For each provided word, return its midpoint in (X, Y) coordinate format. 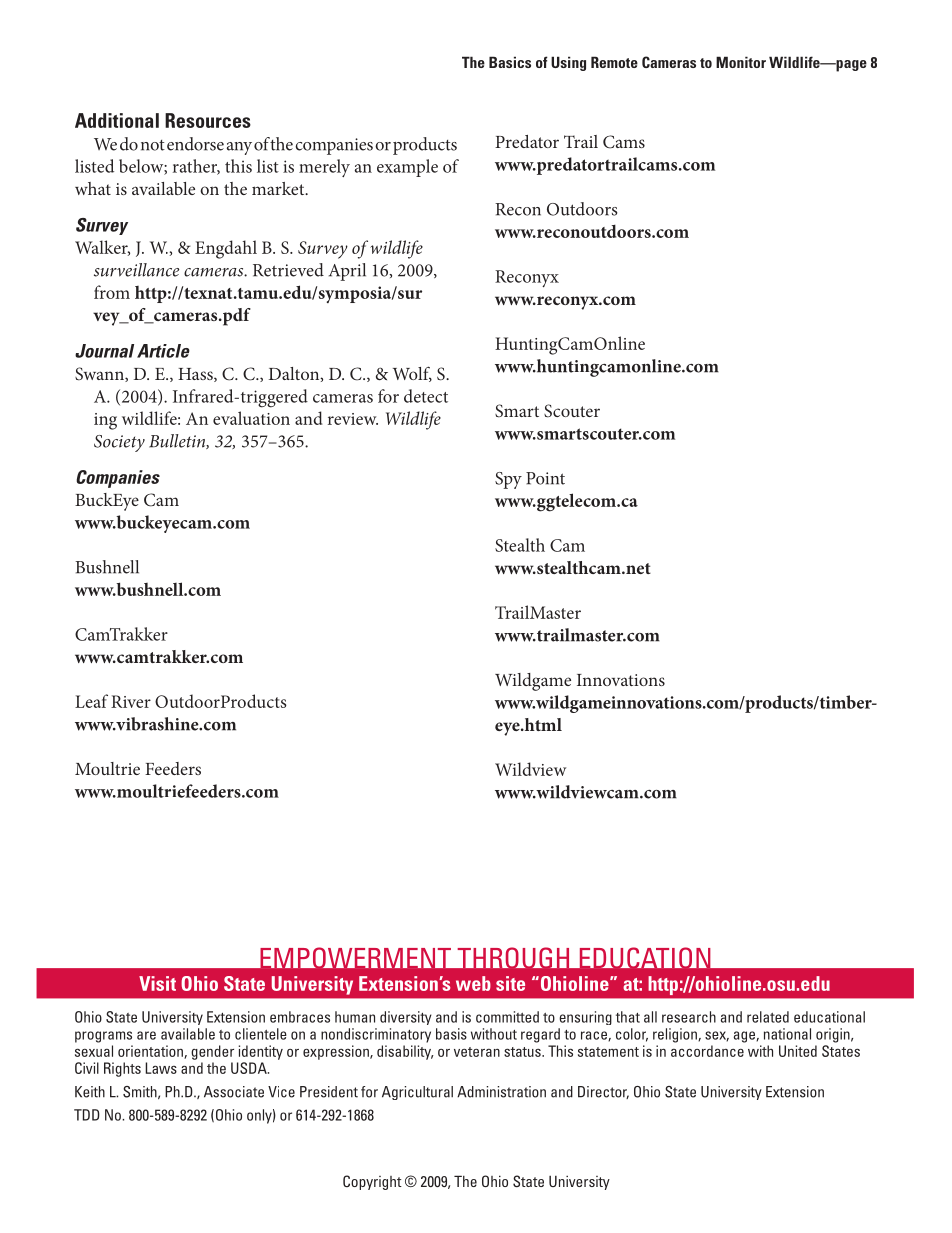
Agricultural (417, 1093)
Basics (510, 62)
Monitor (741, 62)
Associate (234, 1092)
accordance (707, 1051)
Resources (208, 120)
